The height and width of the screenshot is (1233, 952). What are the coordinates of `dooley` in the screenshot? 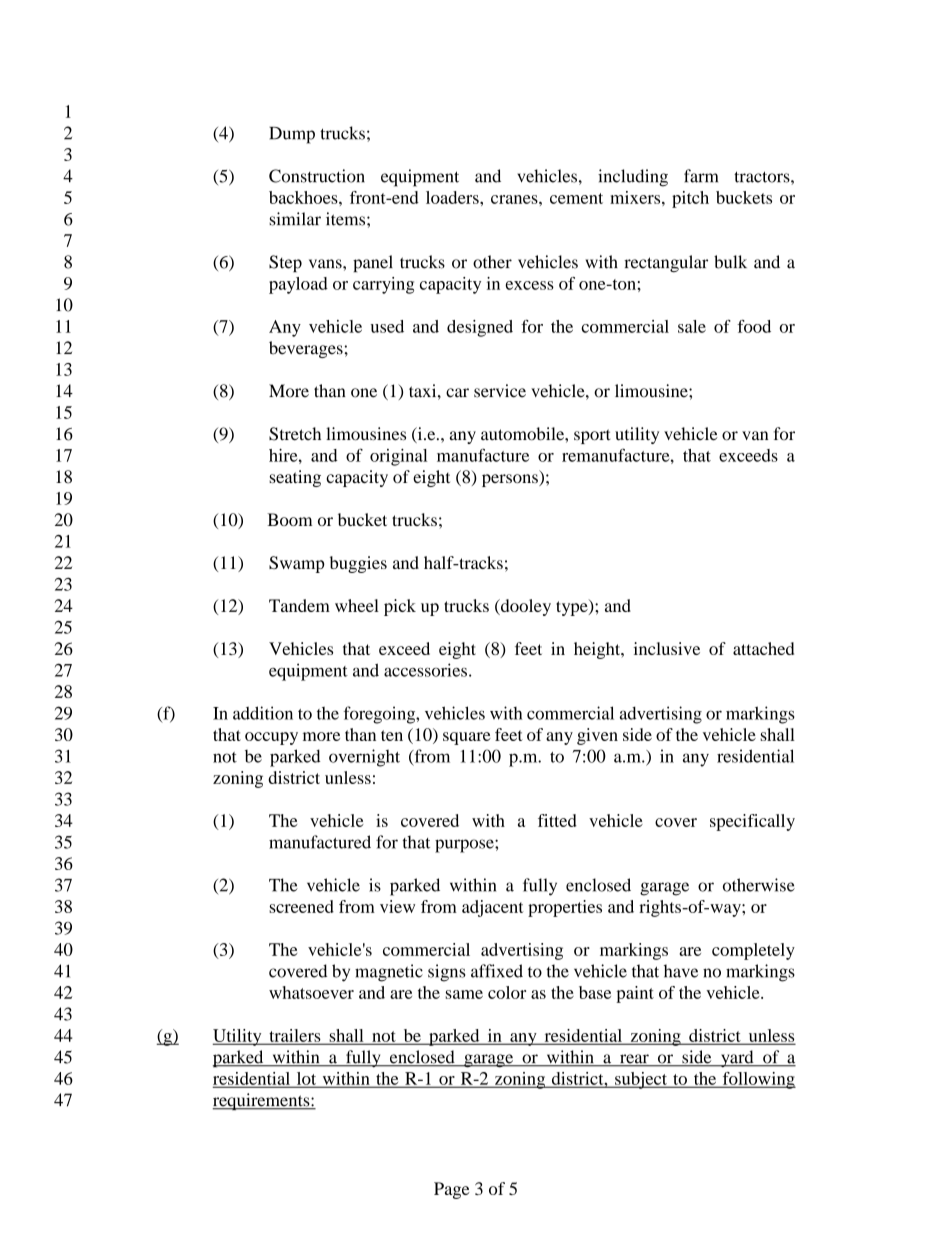 It's located at (525, 607).
